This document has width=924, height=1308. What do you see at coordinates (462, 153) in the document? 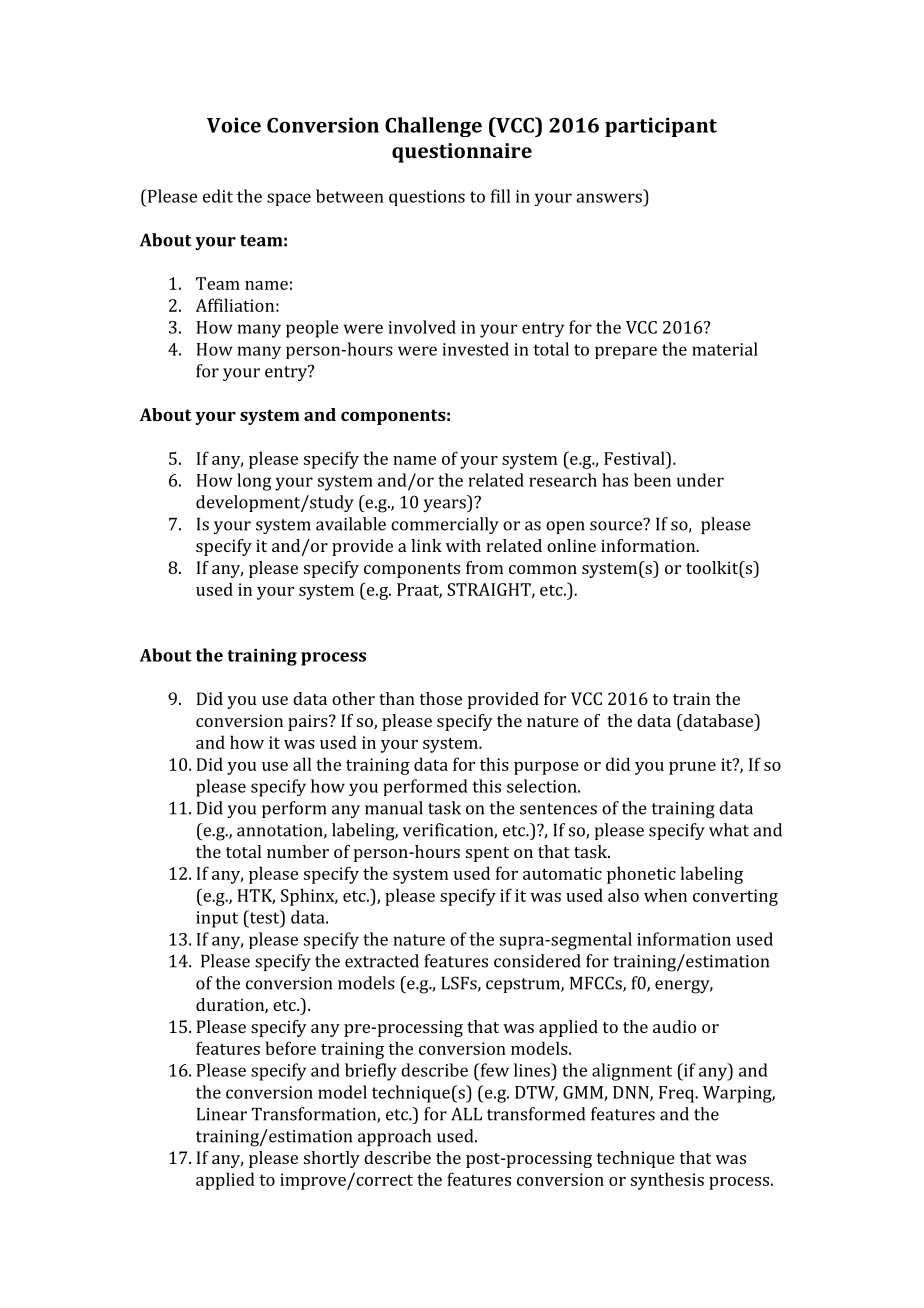
I see `questionnaire` at bounding box center [462, 153].
